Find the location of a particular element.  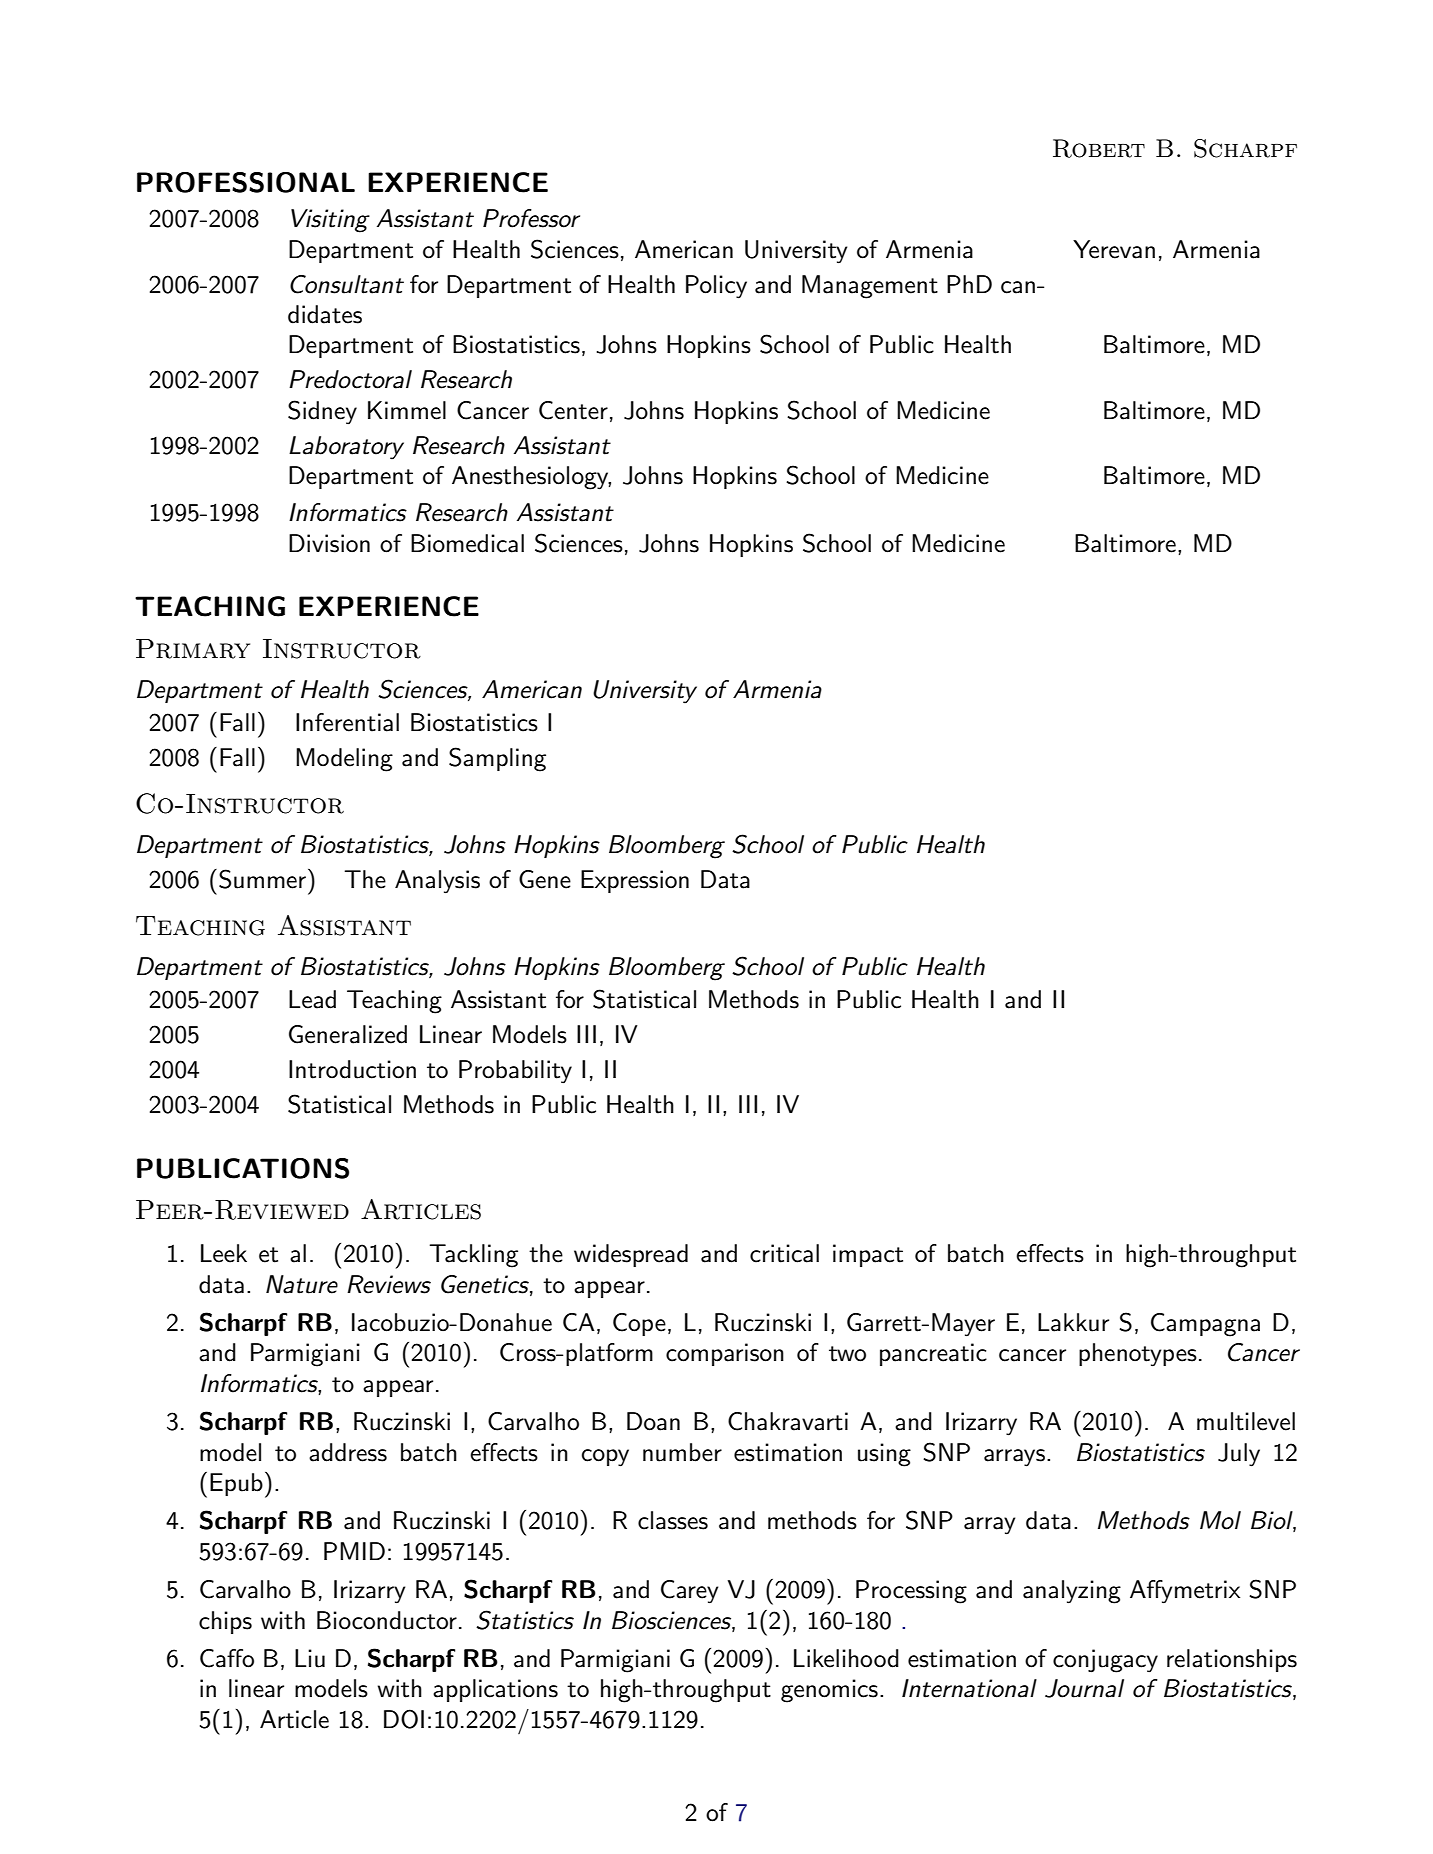

critical is located at coordinates (784, 1253).
